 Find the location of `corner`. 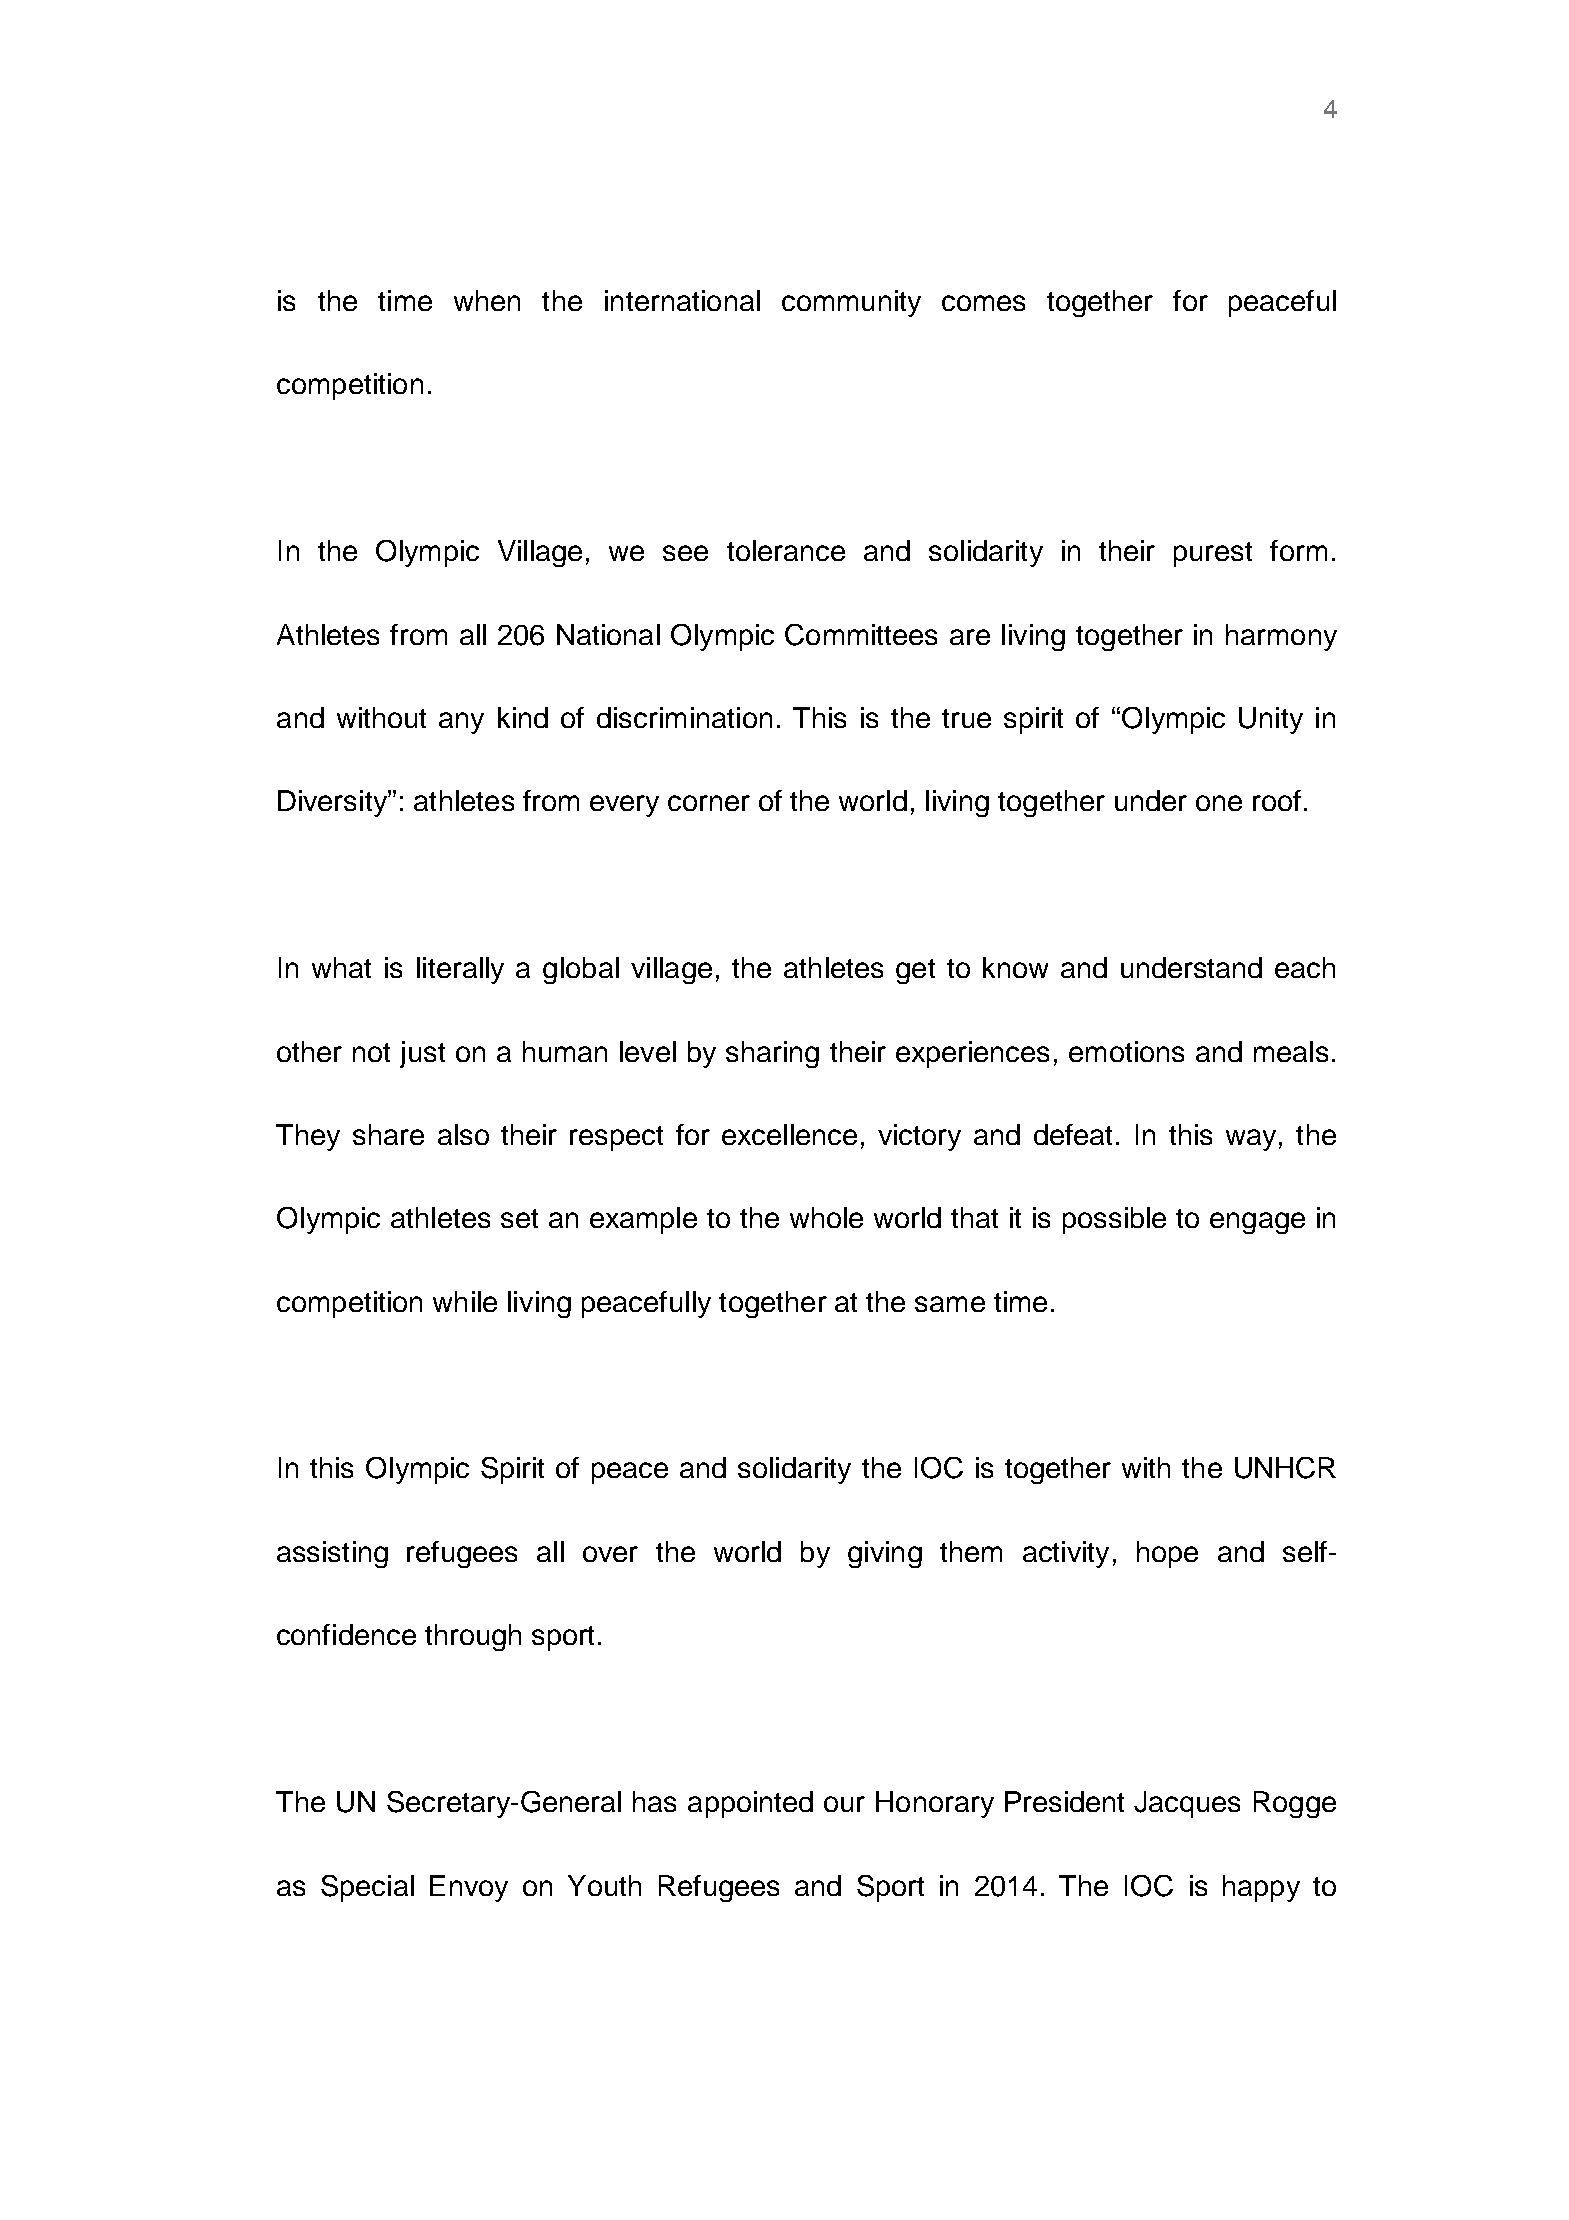

corner is located at coordinates (709, 803).
